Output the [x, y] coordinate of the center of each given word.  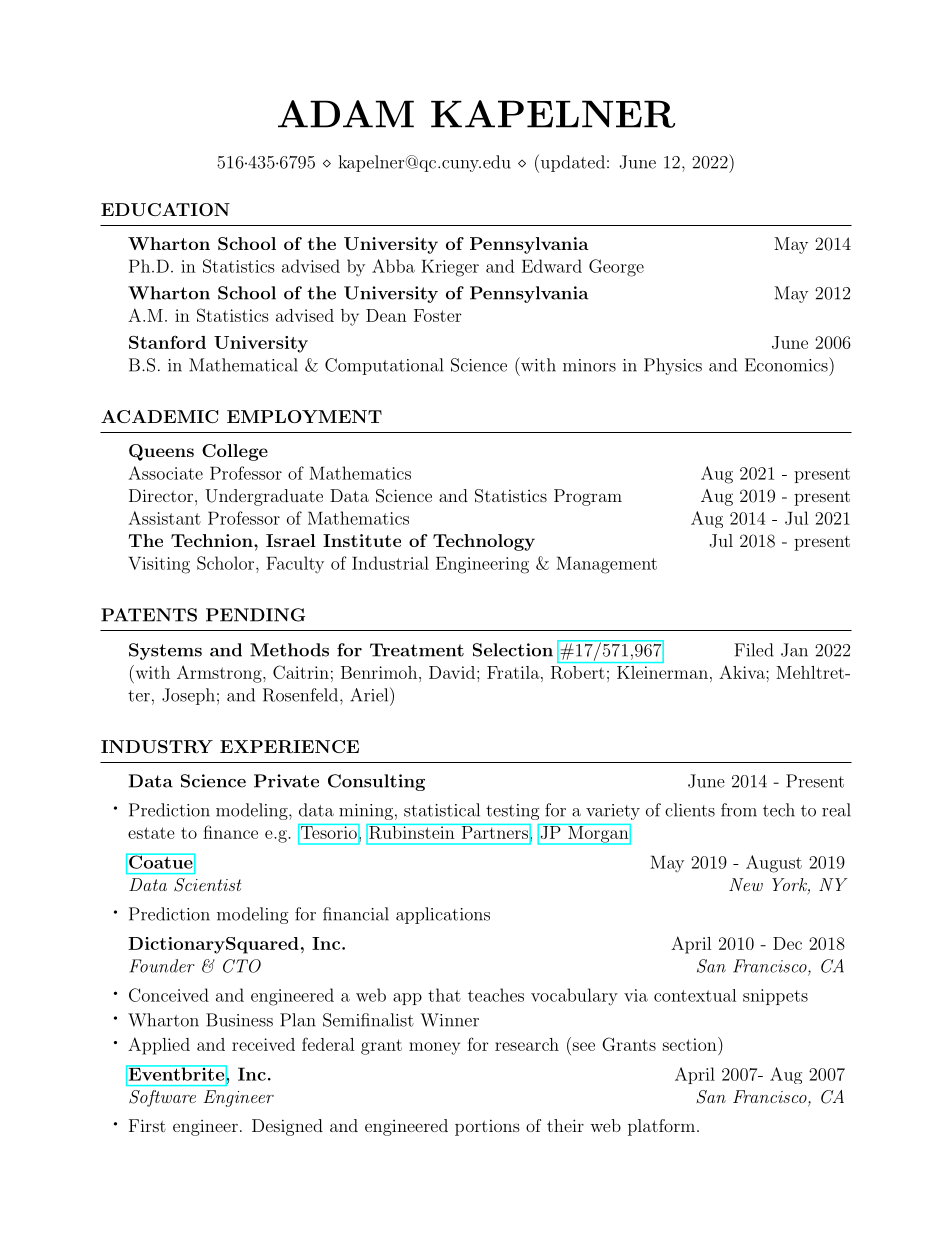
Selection [513, 650]
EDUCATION [165, 209]
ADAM [346, 114]
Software [162, 1098]
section [691, 1044]
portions [487, 1127]
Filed [753, 650]
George [616, 268]
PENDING [255, 615]
